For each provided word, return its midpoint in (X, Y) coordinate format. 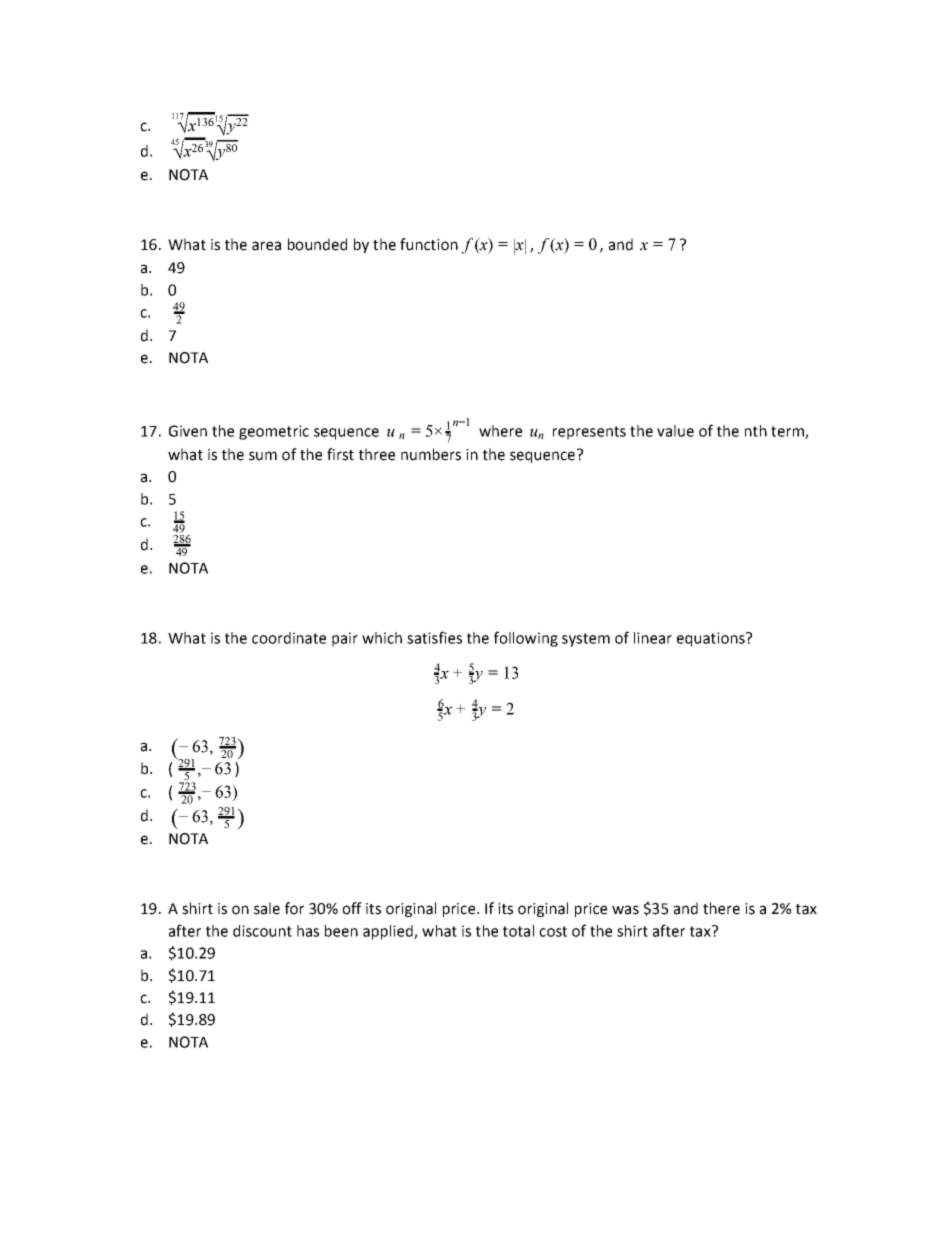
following (526, 639)
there (721, 908)
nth (756, 431)
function (429, 244)
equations (712, 639)
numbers (431, 454)
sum (263, 456)
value (675, 431)
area (266, 246)
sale (267, 908)
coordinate (289, 638)
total (518, 931)
